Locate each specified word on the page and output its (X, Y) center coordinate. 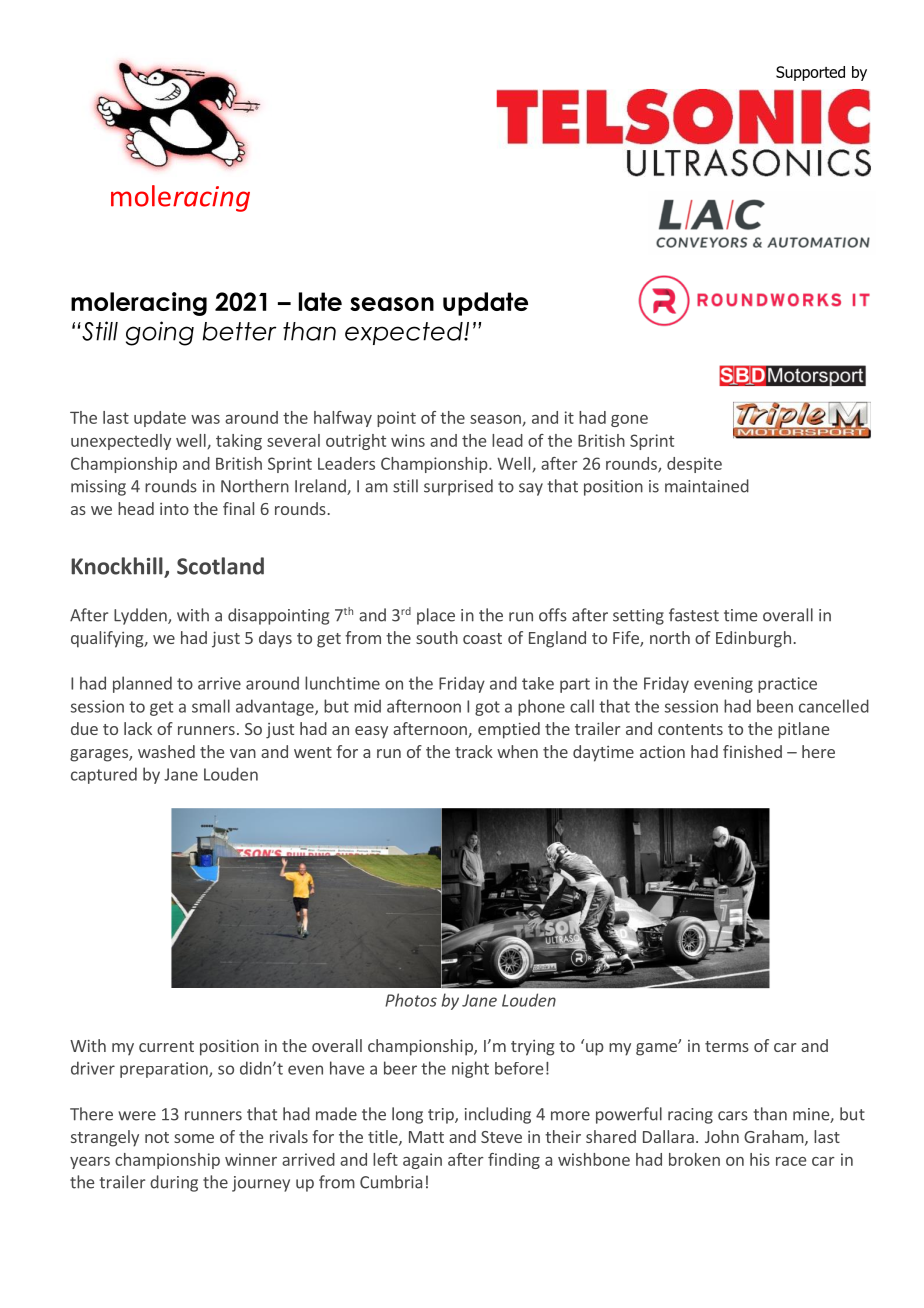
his (760, 1159)
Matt (426, 1137)
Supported (810, 73)
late (320, 301)
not (157, 1137)
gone (629, 421)
